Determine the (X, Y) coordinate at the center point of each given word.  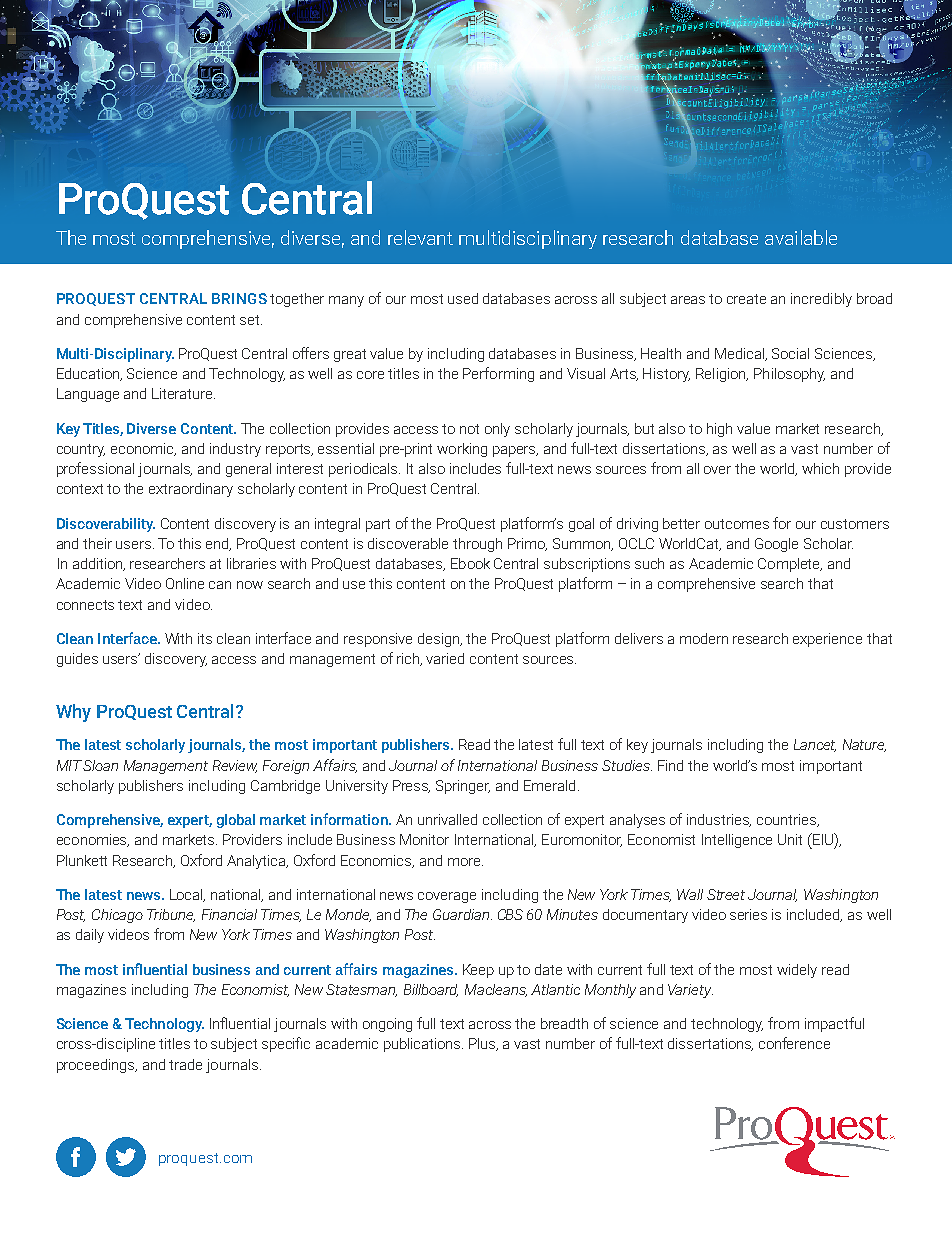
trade (185, 1064)
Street (726, 894)
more (465, 862)
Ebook (470, 563)
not (469, 429)
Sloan (100, 765)
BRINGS (239, 298)
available (801, 237)
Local (187, 895)
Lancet (815, 745)
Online (185, 583)
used (463, 298)
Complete (790, 565)
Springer (463, 787)
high (719, 430)
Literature (183, 393)
